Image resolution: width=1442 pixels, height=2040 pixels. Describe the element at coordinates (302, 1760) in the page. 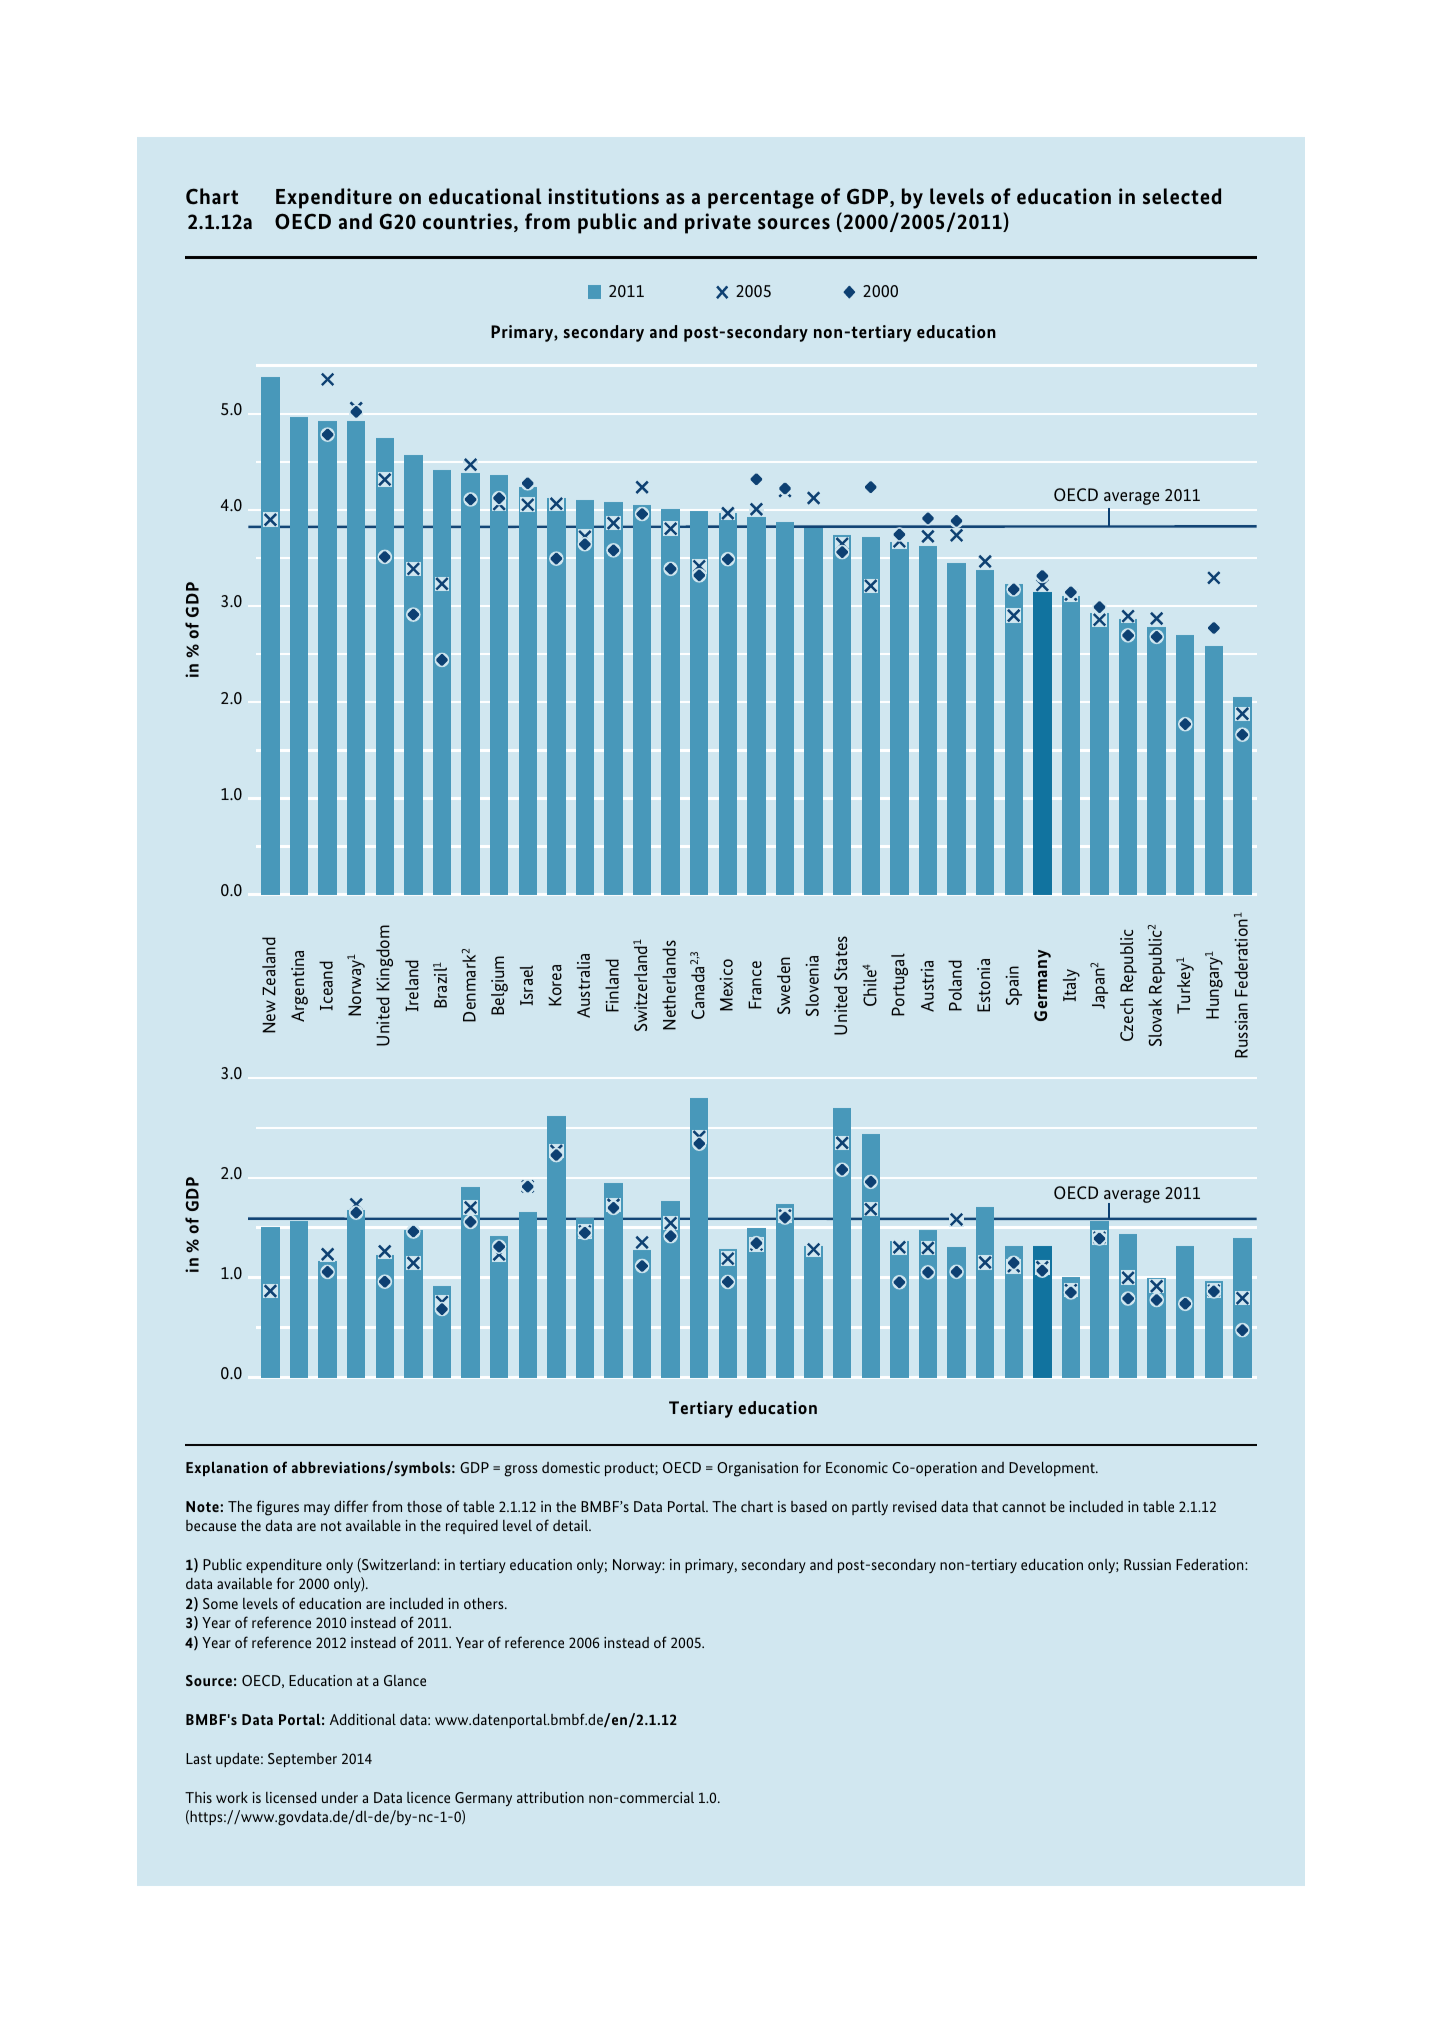

I see `September` at that location.
